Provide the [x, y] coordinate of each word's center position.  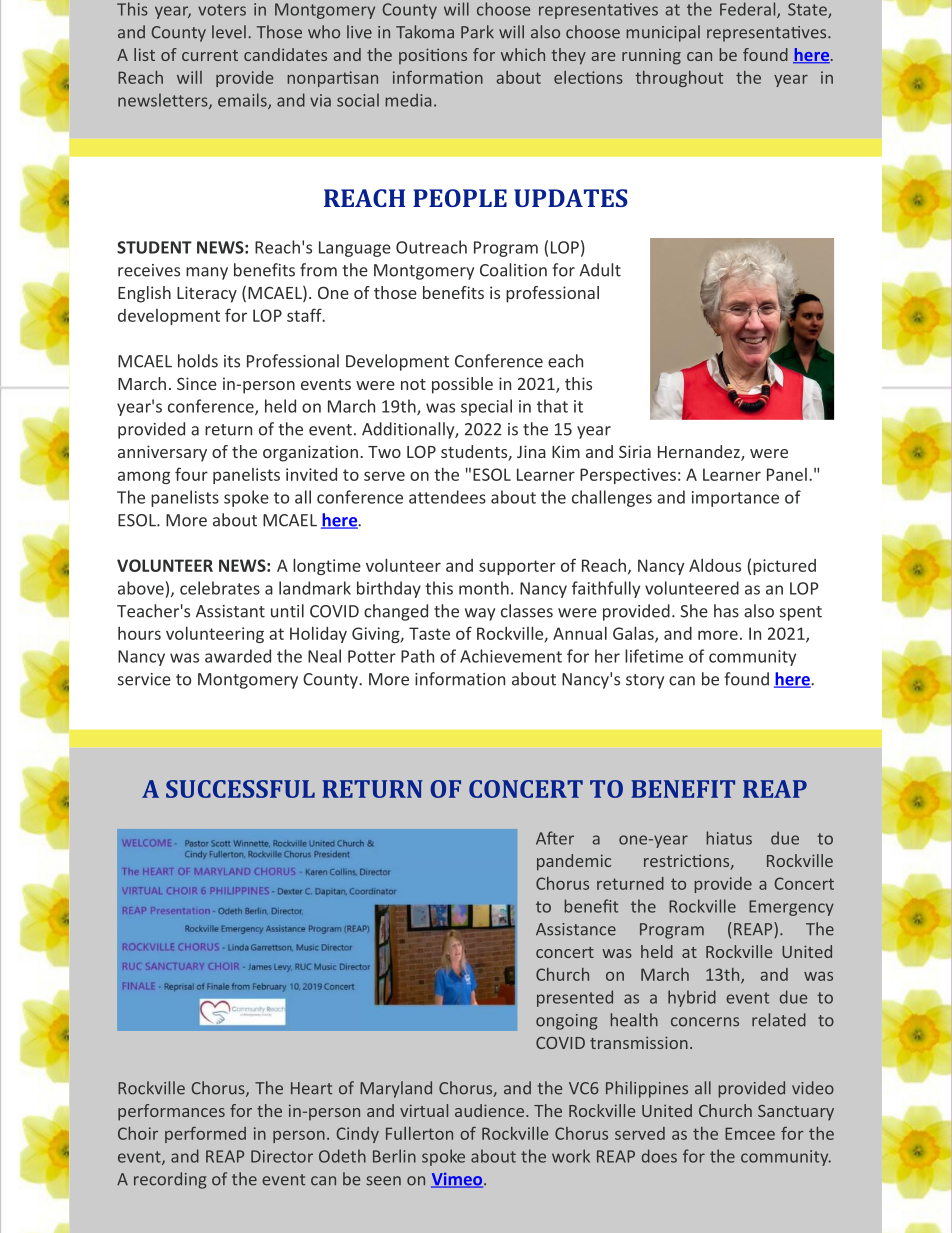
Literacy [207, 294]
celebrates [220, 588]
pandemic [574, 862]
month [484, 588]
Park [477, 32]
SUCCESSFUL [240, 789]
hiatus [729, 838]
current [210, 55]
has [726, 611]
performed [205, 1135]
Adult [600, 270]
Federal [749, 10]
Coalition [513, 270]
